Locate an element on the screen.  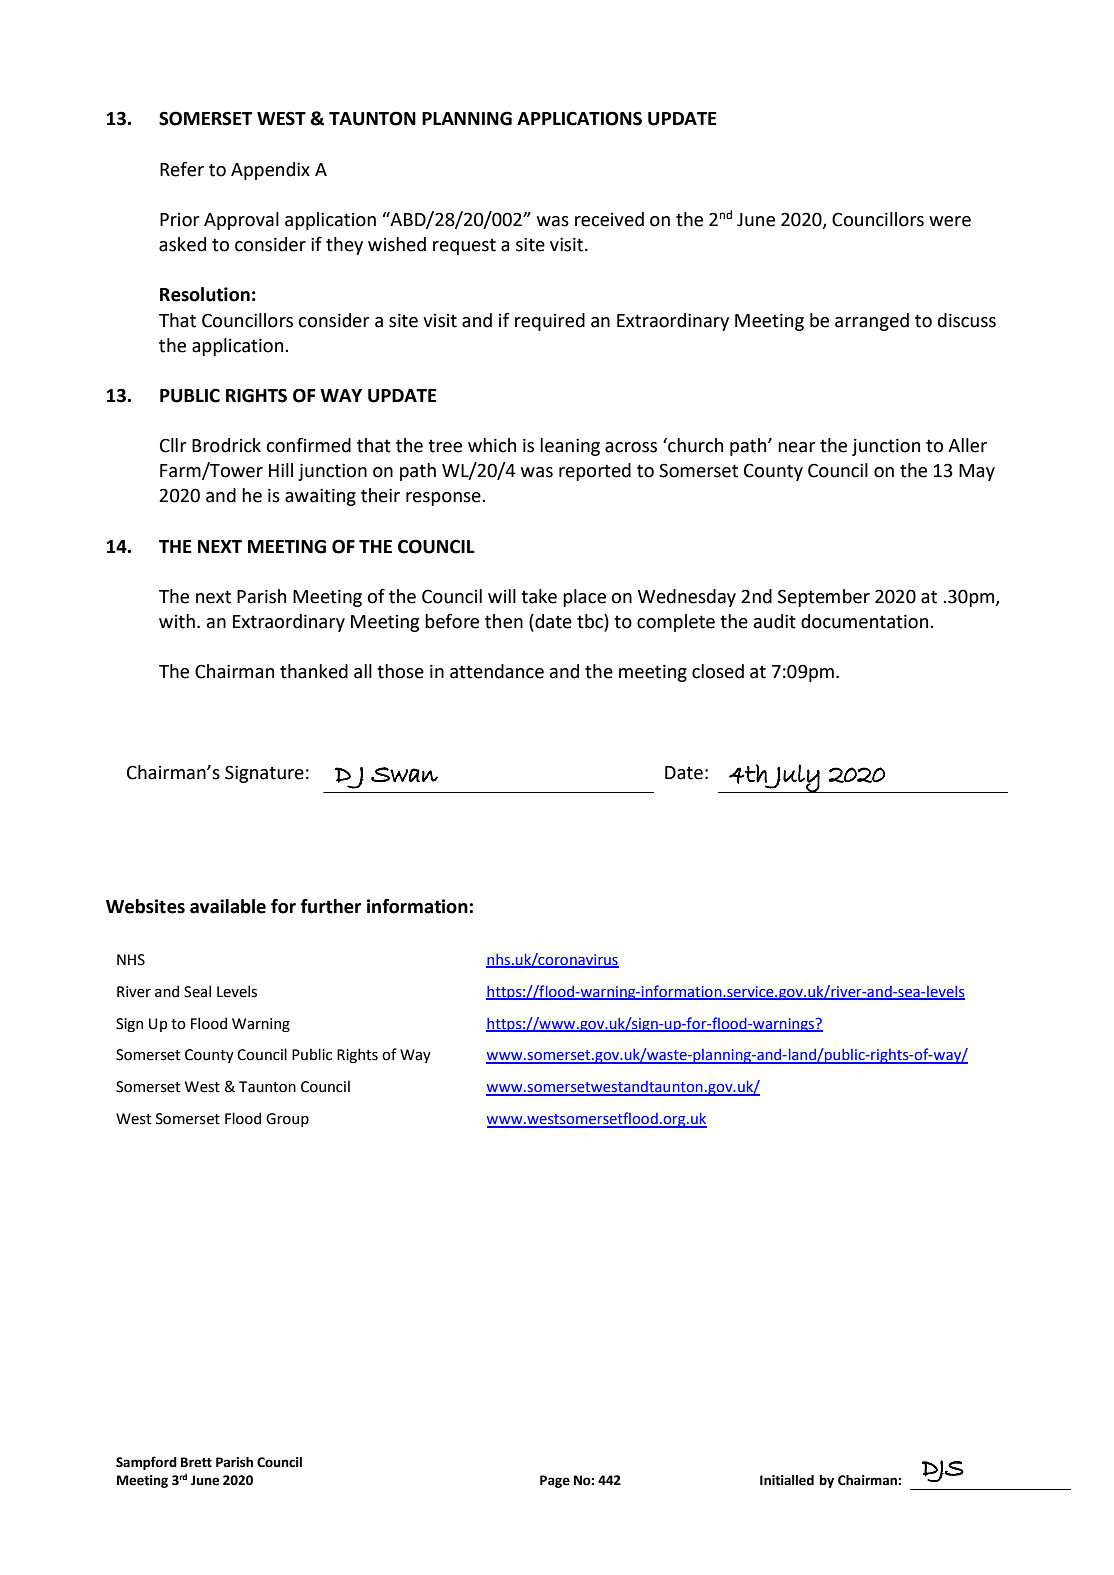
Approval is located at coordinates (241, 221).
